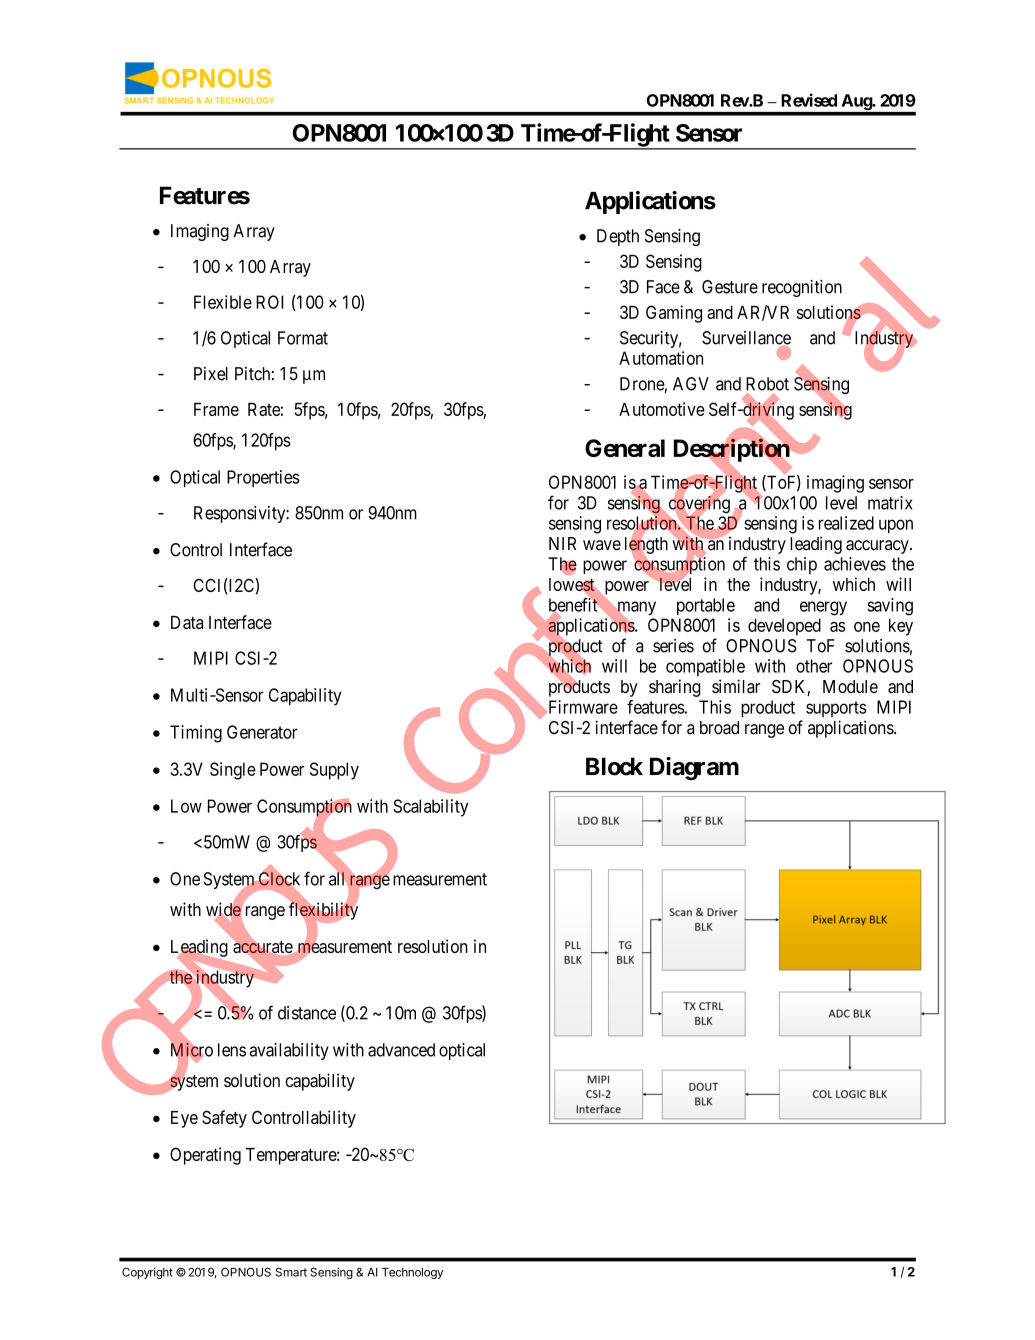  Describe the element at coordinates (814, 666) in the document. I see `other` at that location.
